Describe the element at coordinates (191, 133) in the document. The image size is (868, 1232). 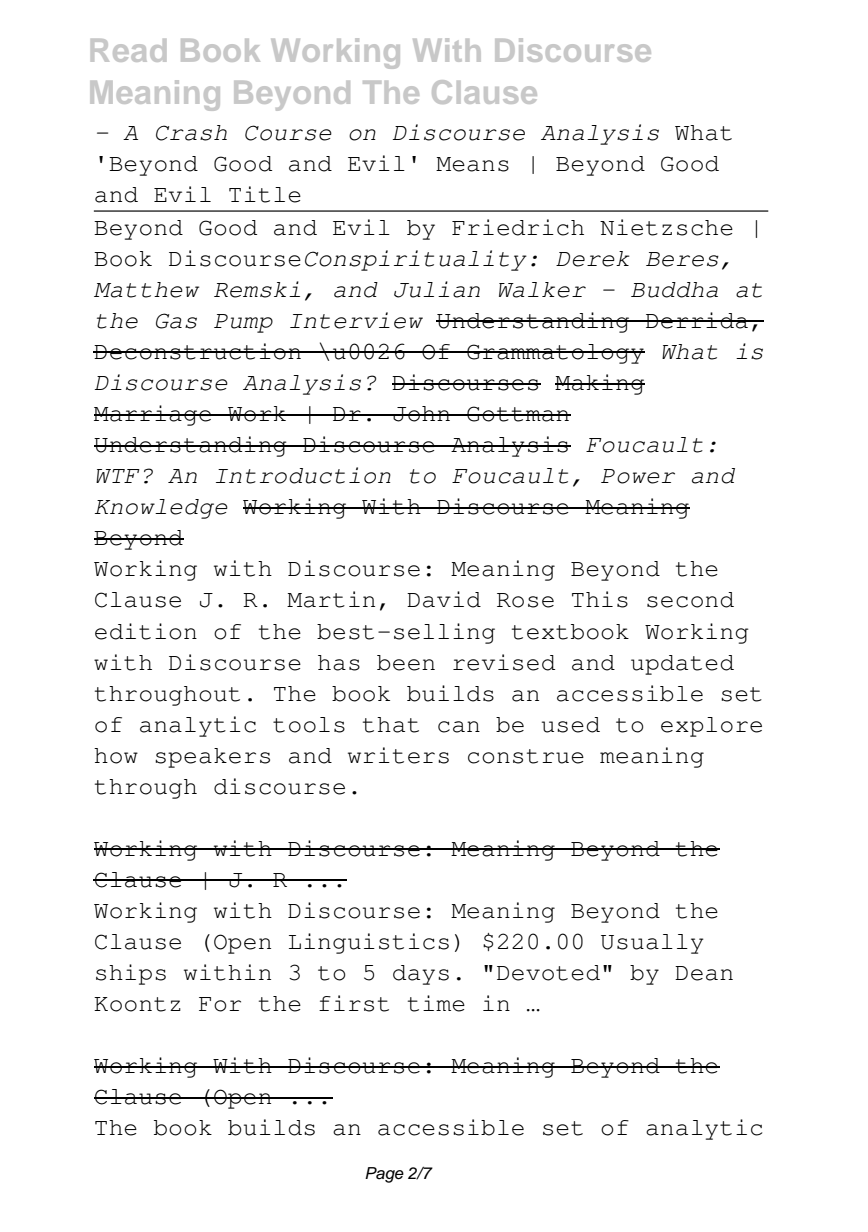
I see `Crash` at that location.
